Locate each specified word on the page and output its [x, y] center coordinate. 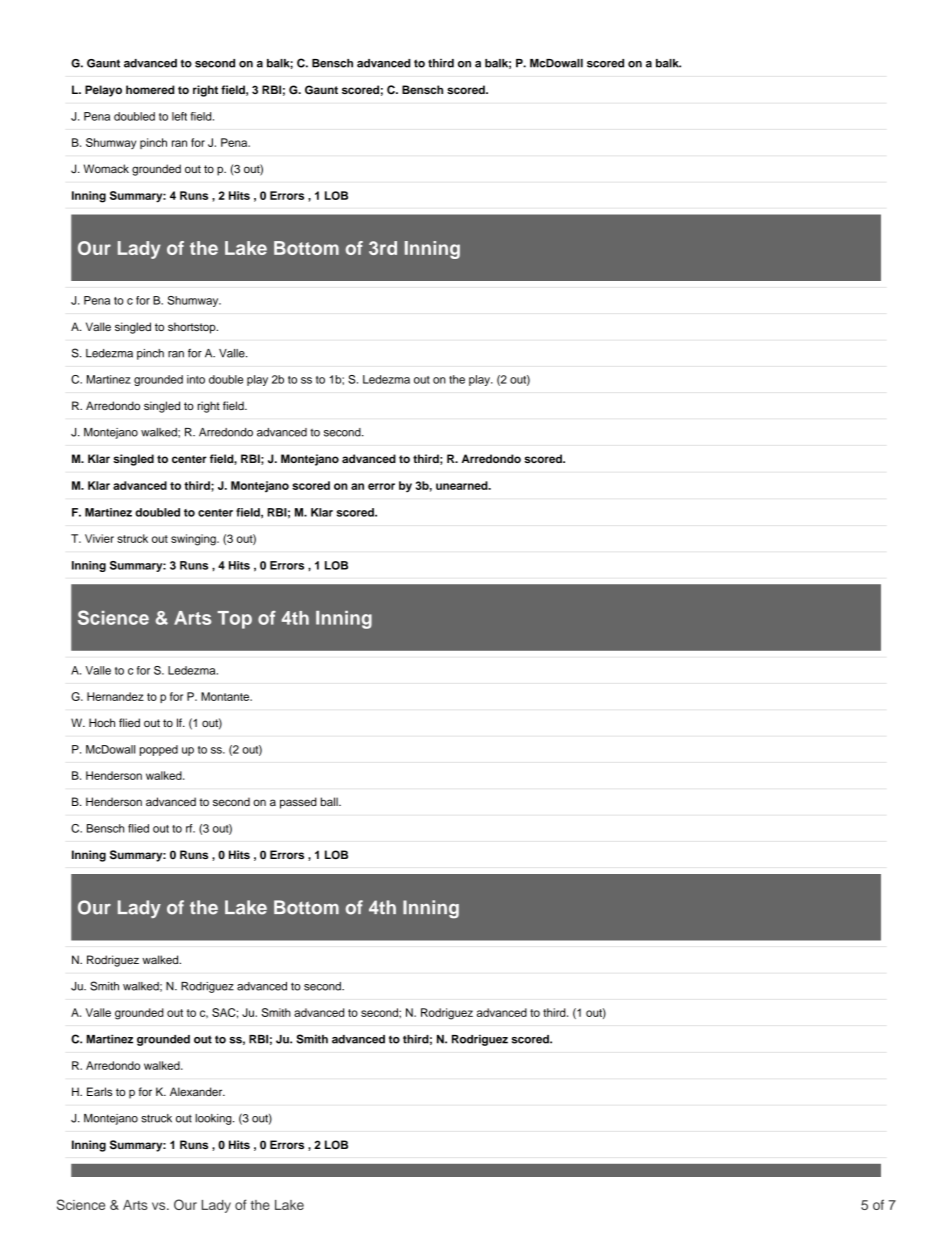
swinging [194, 540]
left [179, 116]
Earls [99, 1091]
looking [214, 1119]
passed [298, 803]
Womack [106, 168]
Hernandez [115, 696]
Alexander [197, 1091]
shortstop [193, 328]
